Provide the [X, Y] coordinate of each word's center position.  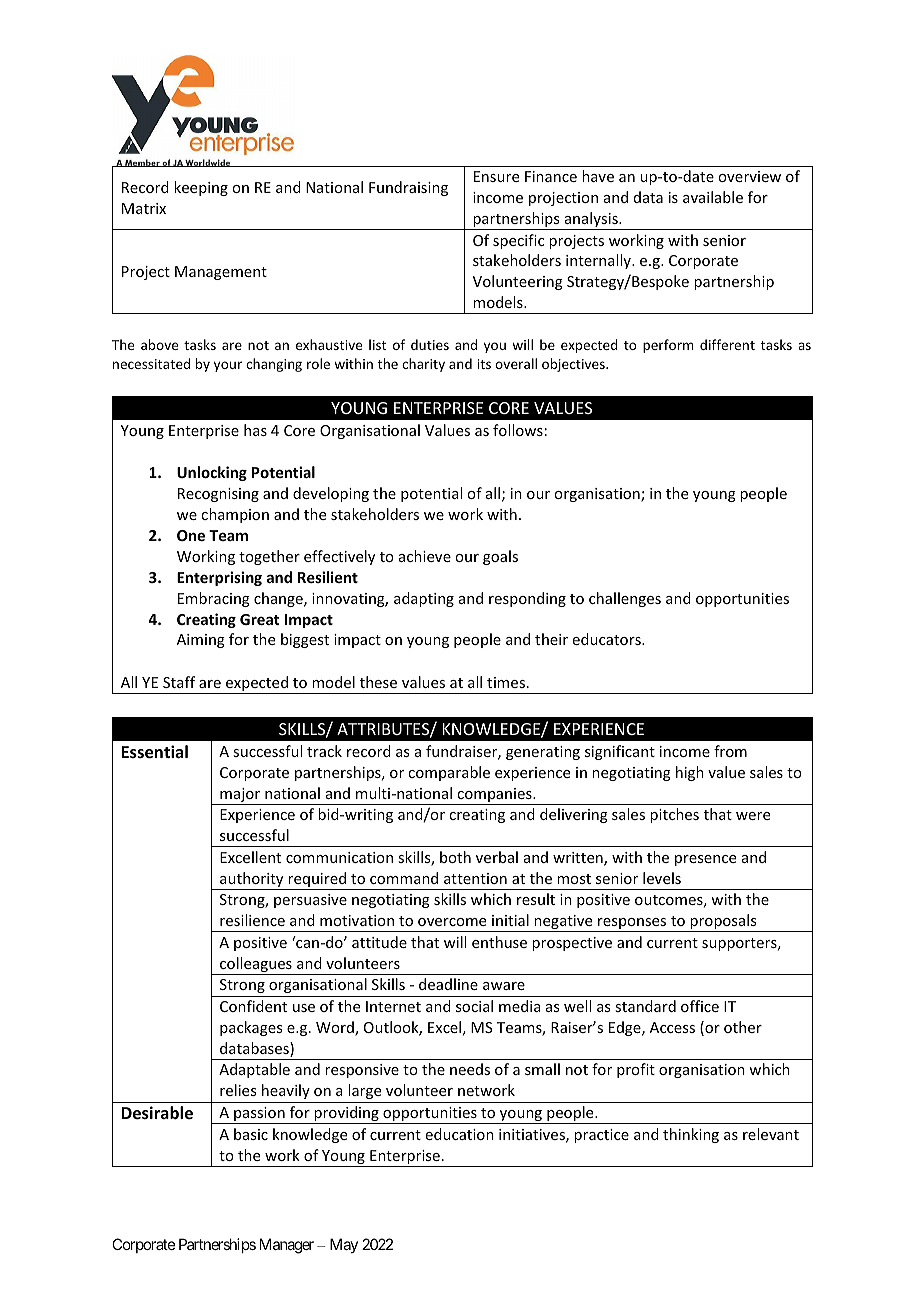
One [191, 535]
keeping [201, 188]
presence [705, 860]
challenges [625, 599]
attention [475, 878]
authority [252, 881]
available [713, 197]
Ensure [496, 176]
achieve [425, 556]
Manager [287, 1246]
